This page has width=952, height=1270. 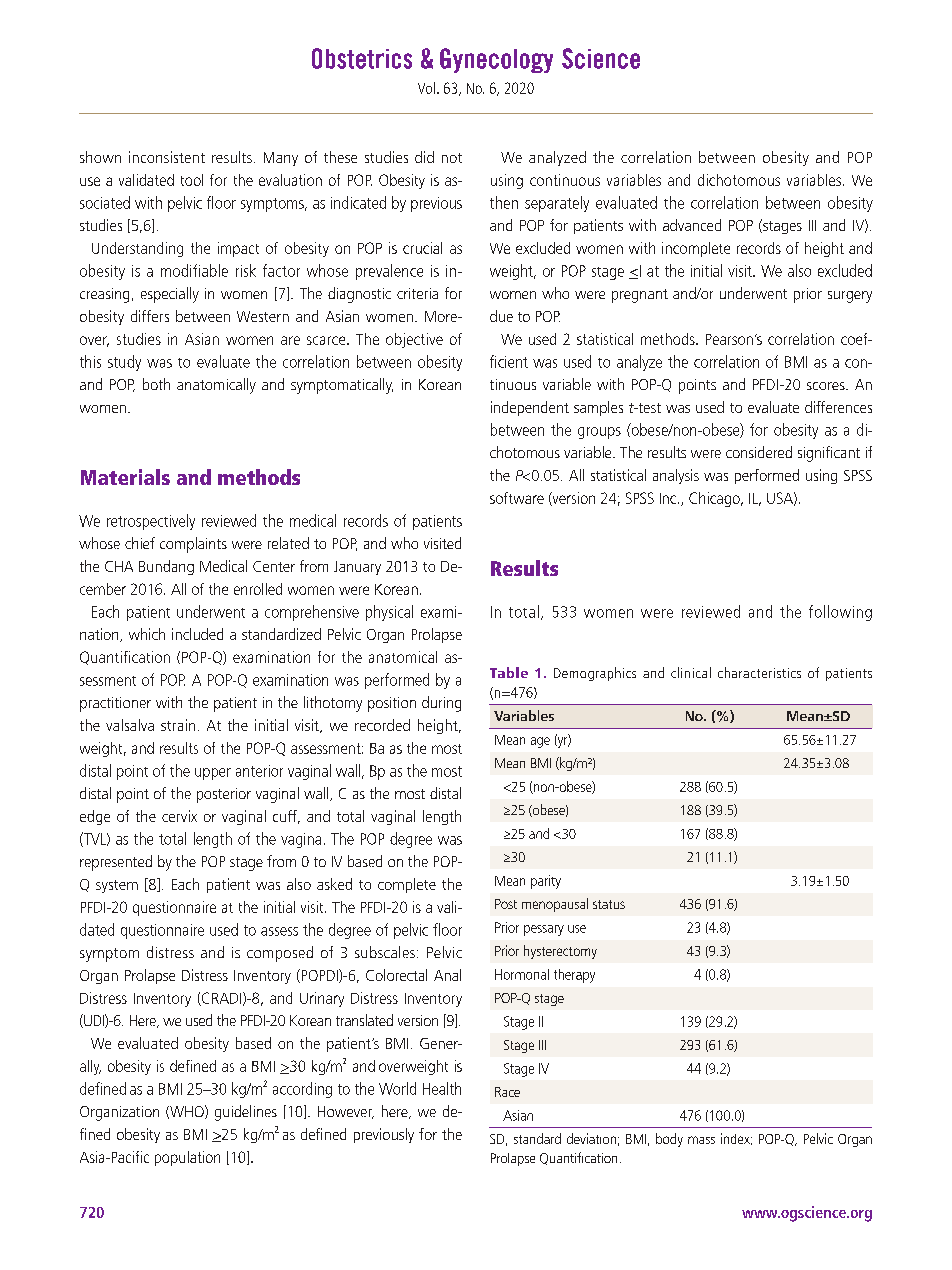 What do you see at coordinates (692, 225) in the page?
I see `advanced` at bounding box center [692, 225].
